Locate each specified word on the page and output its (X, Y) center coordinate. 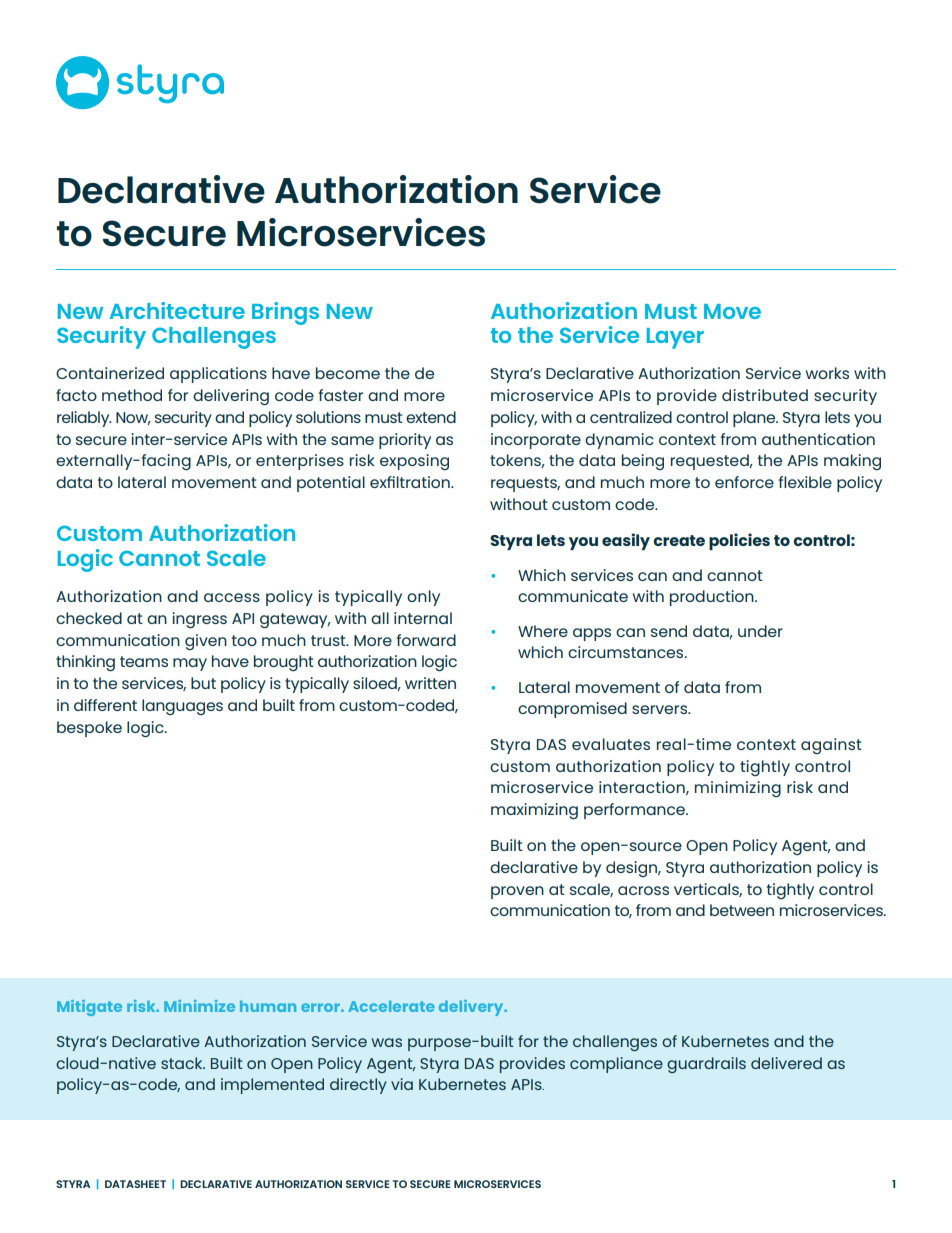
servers (661, 709)
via (402, 1084)
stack (183, 1063)
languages (182, 707)
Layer (675, 338)
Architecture (177, 310)
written (430, 683)
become (348, 373)
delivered (786, 1063)
